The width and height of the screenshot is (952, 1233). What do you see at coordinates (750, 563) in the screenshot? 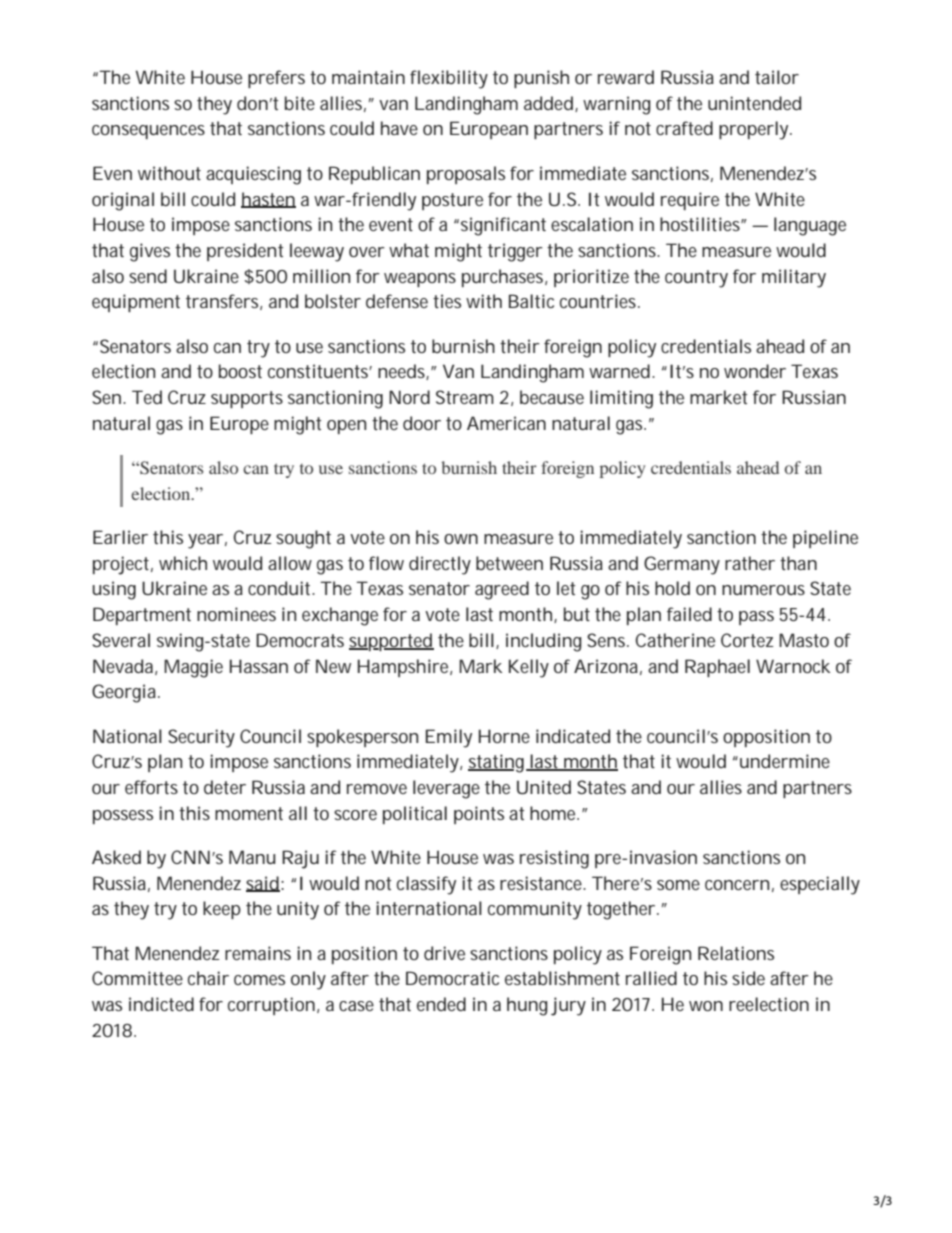
I see `rather` at bounding box center [750, 563].
